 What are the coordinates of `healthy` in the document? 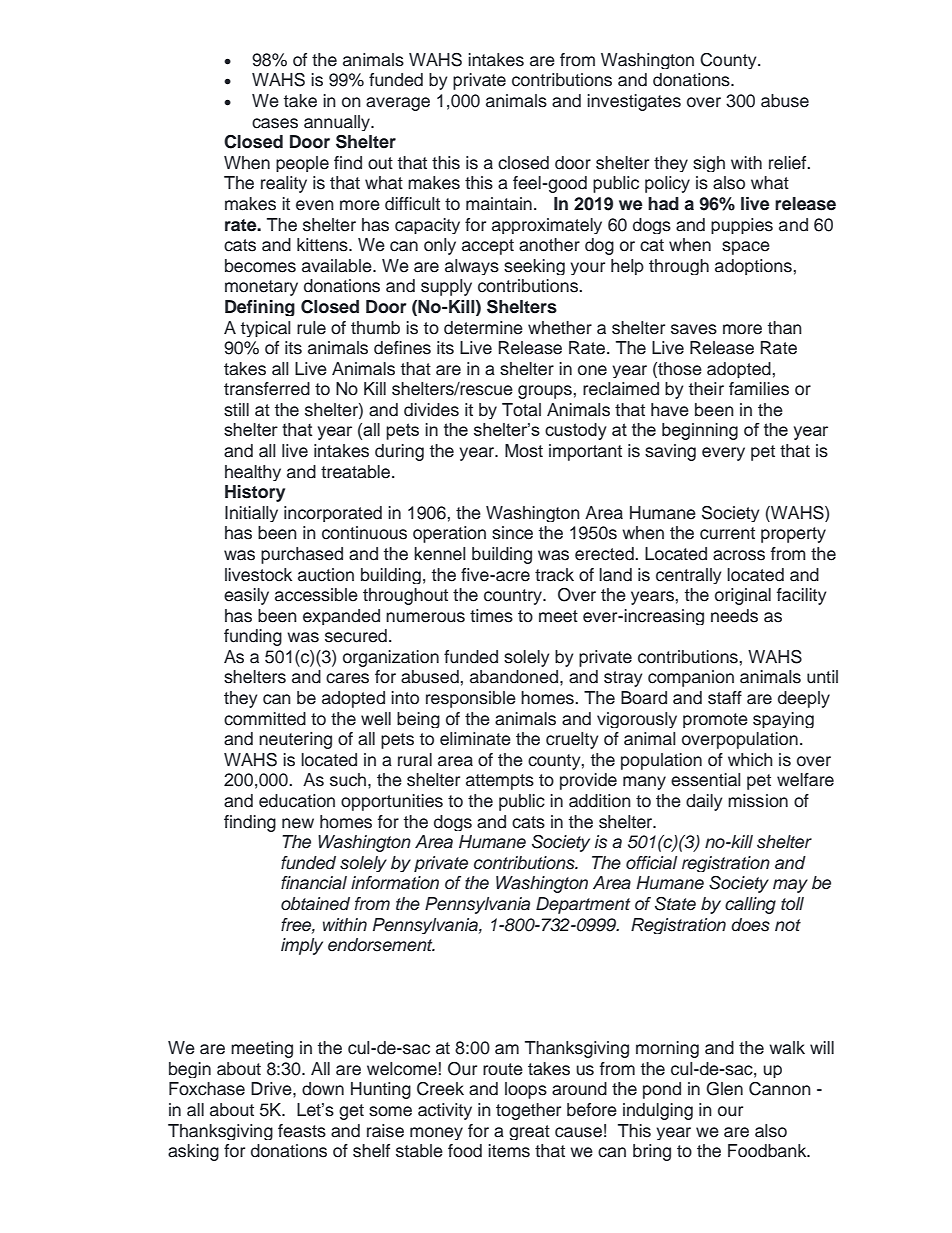 It's located at (253, 473).
